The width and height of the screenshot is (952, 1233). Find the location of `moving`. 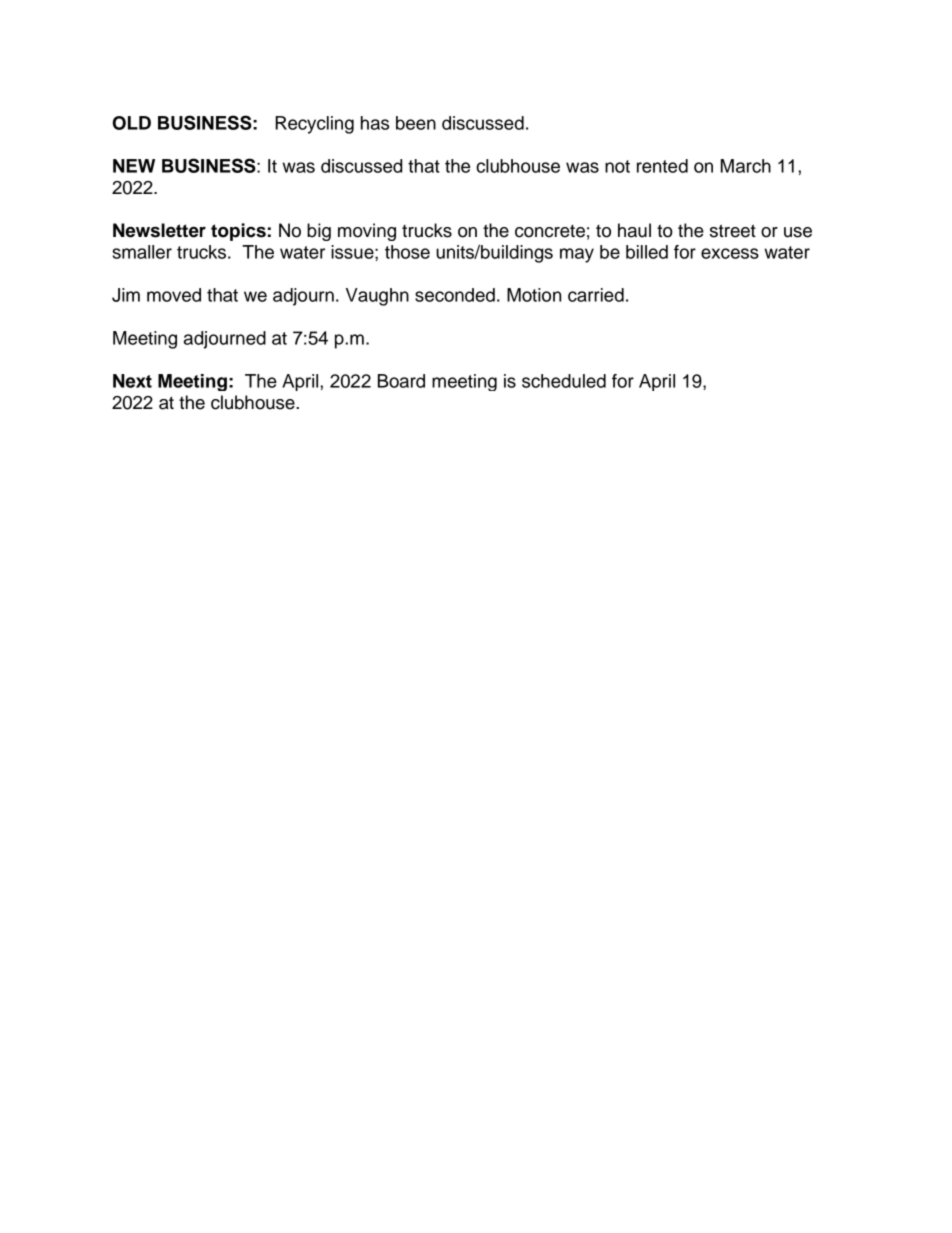

moving is located at coordinates (367, 232).
